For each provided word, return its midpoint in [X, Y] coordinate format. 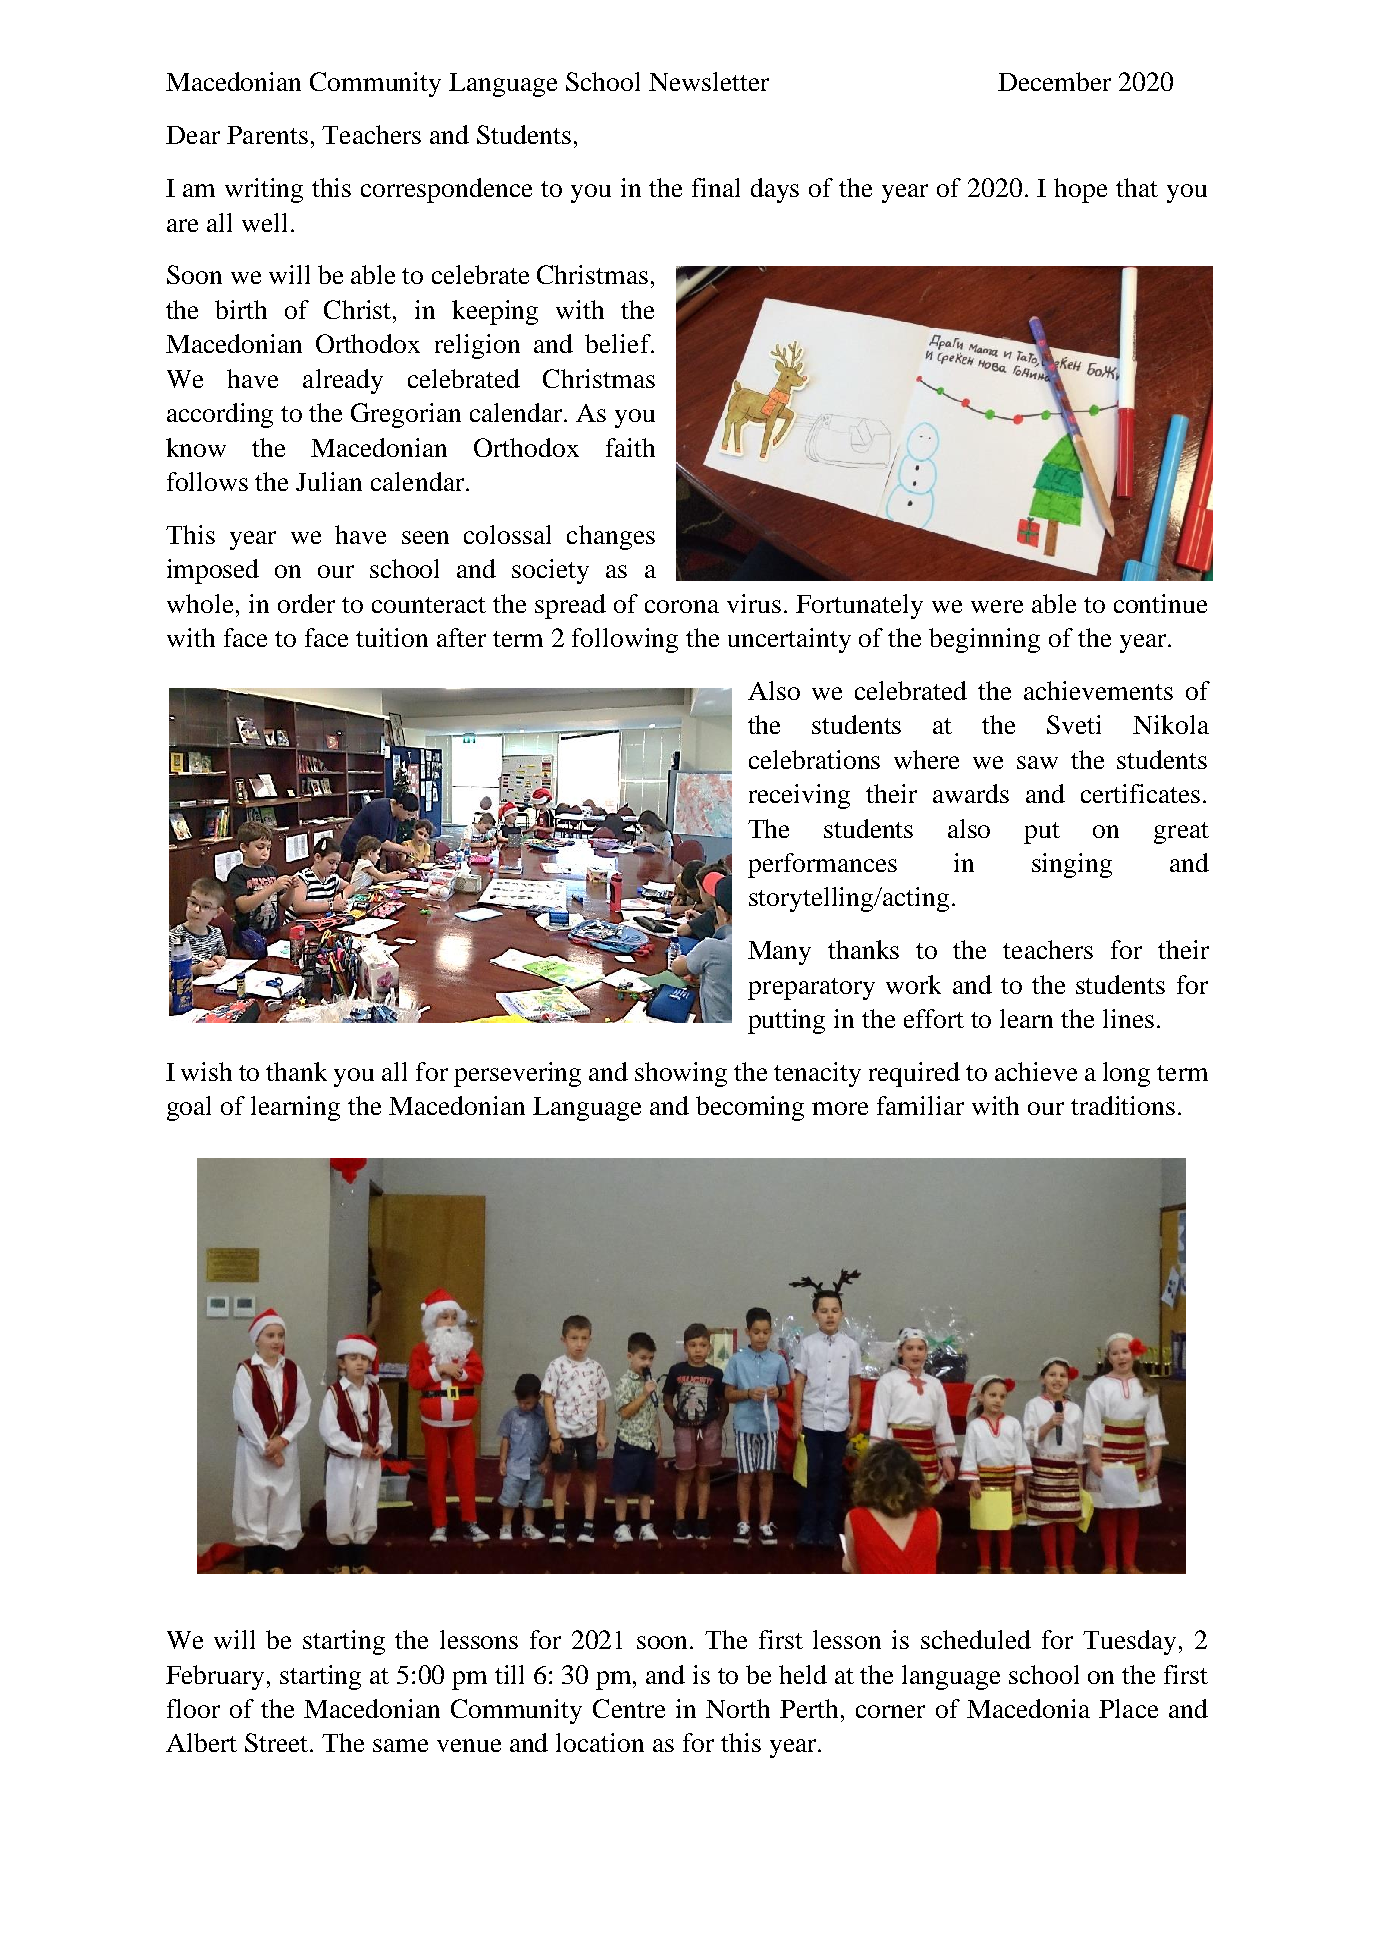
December [1054, 81]
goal [189, 1108]
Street [278, 1742]
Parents [267, 135]
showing [681, 1074]
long [1126, 1074]
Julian [329, 481]
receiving [799, 796]
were [997, 606]
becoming [750, 1108]
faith [630, 447]
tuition [392, 637]
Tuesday [1129, 1642]
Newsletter [709, 81]
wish [206, 1071]
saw [1037, 762]
